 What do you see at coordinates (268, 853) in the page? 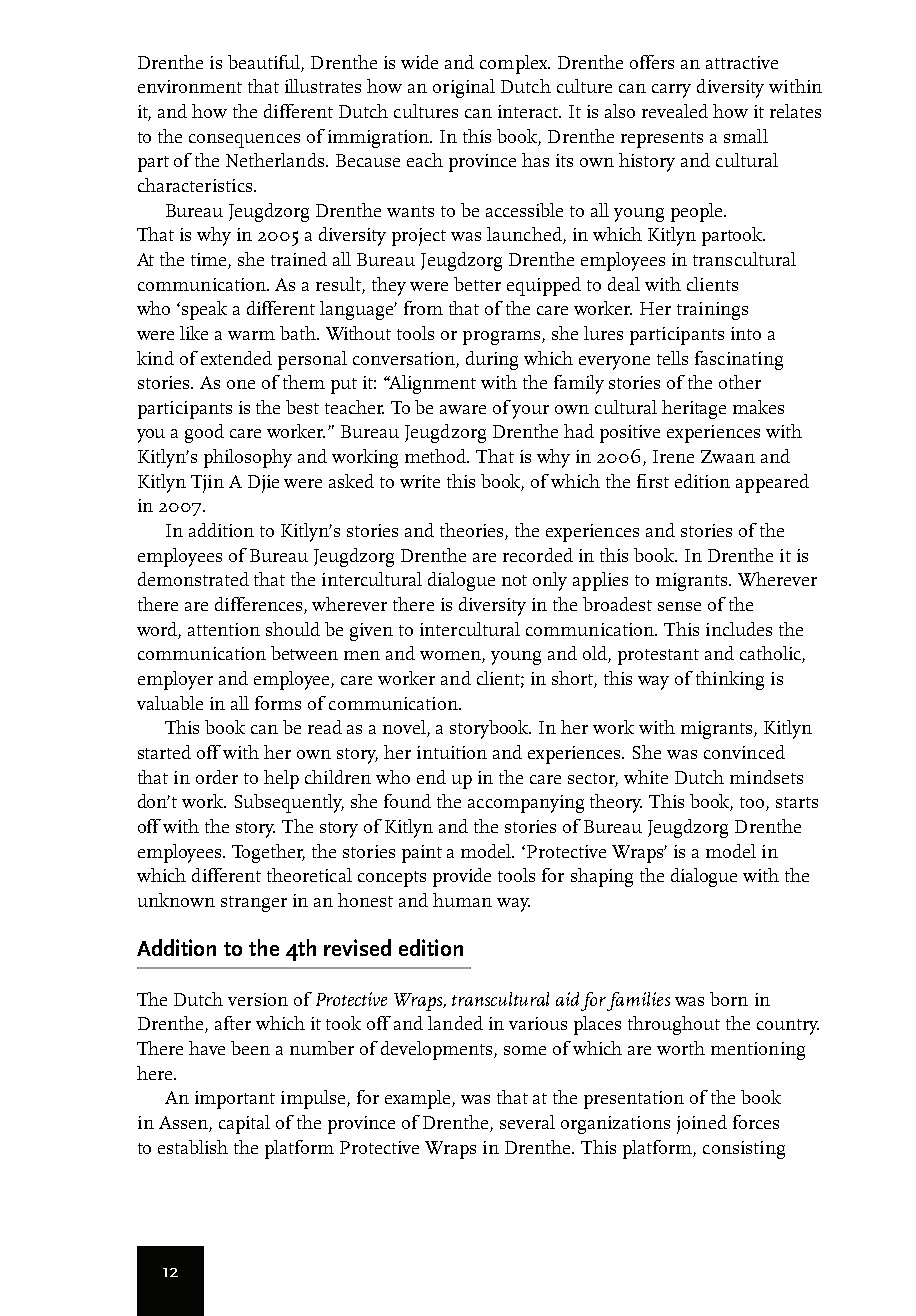
I see `Together` at bounding box center [268, 853].
